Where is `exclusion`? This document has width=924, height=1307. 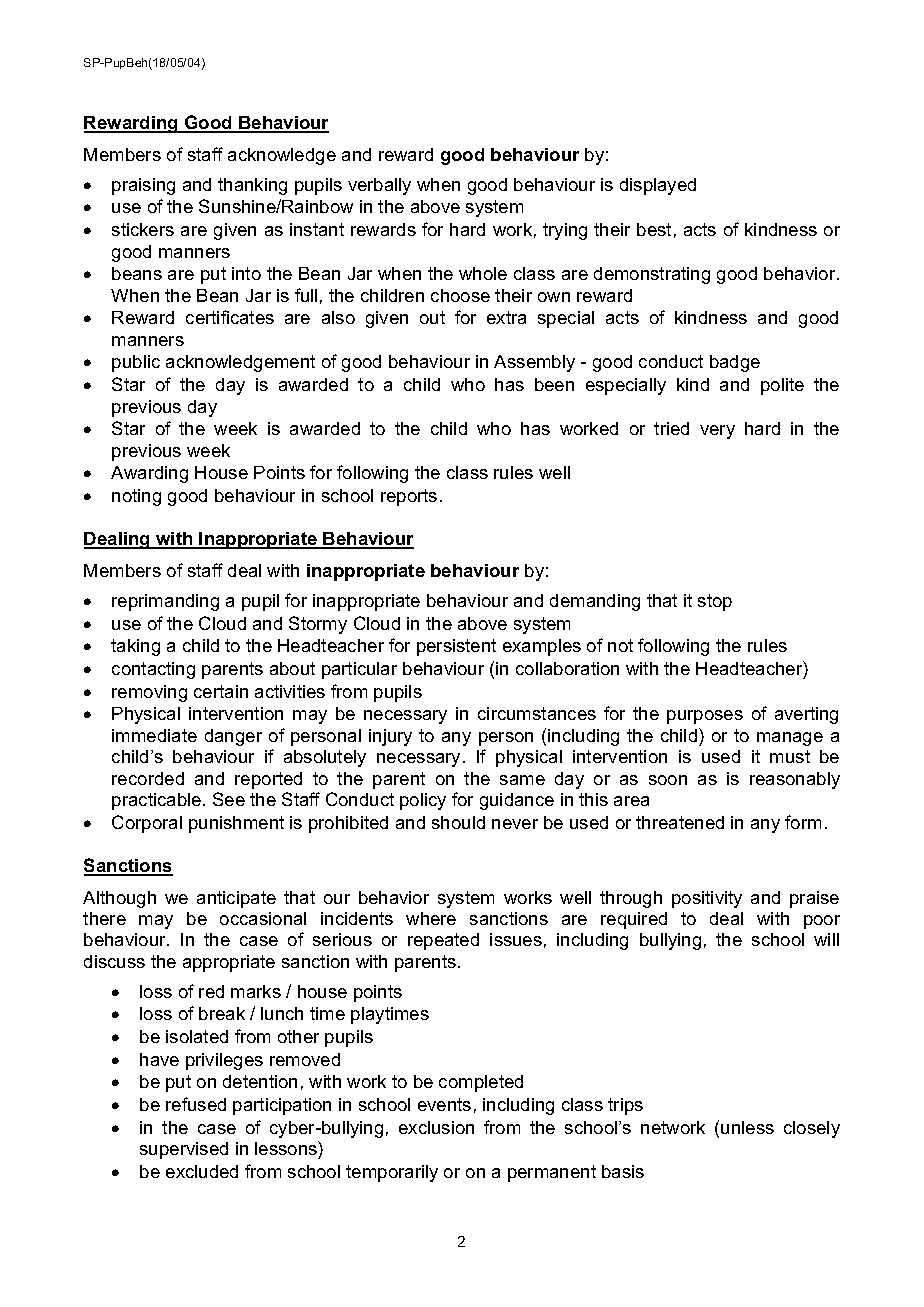
exclusion is located at coordinates (436, 1127).
